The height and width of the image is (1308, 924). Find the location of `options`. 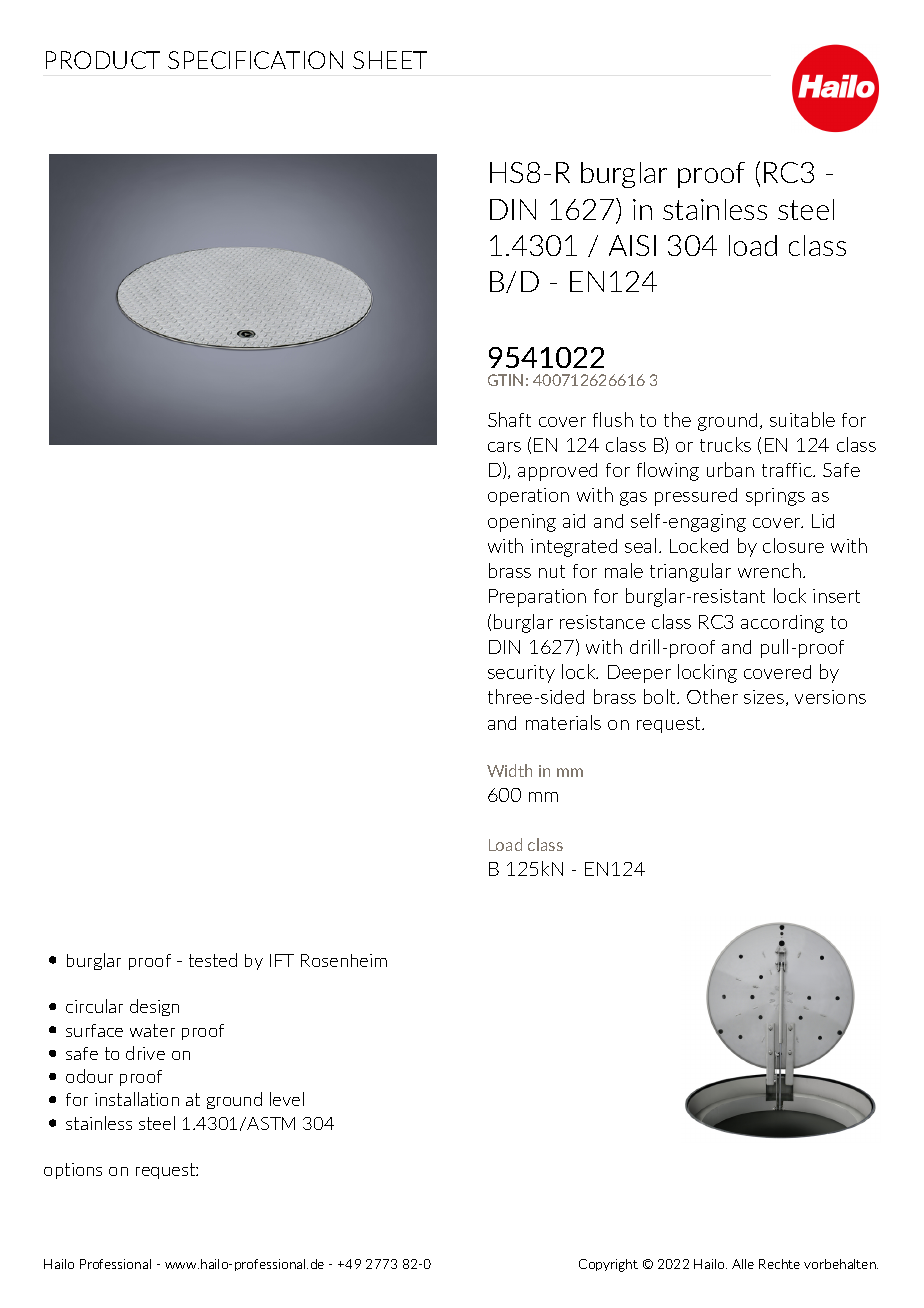

options is located at coordinates (73, 1171).
